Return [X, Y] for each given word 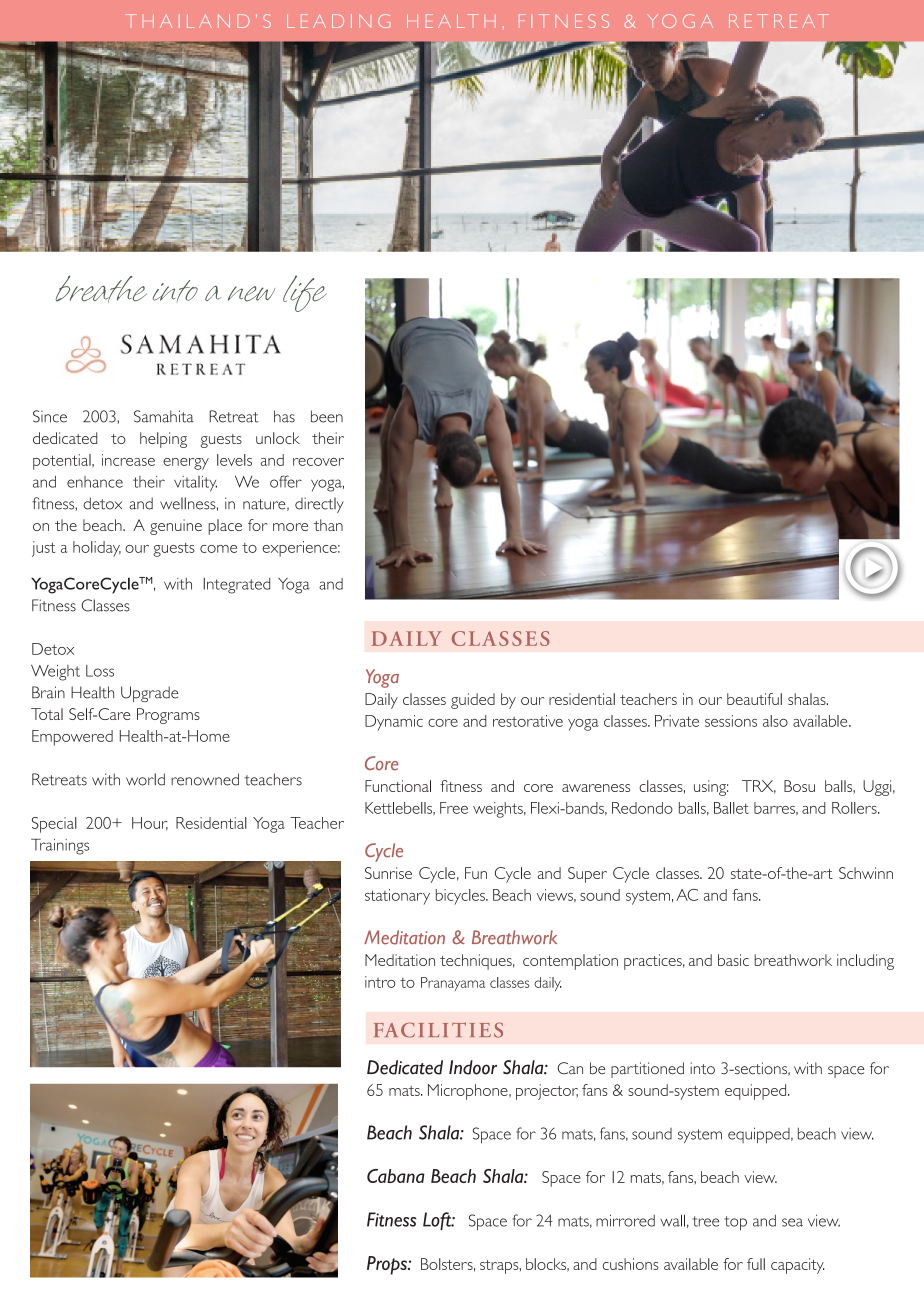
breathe [101, 289]
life [305, 293]
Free [454, 808]
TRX [759, 787]
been [327, 416]
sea [792, 1222]
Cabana [396, 1176]
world [145, 779]
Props [388, 1265]
